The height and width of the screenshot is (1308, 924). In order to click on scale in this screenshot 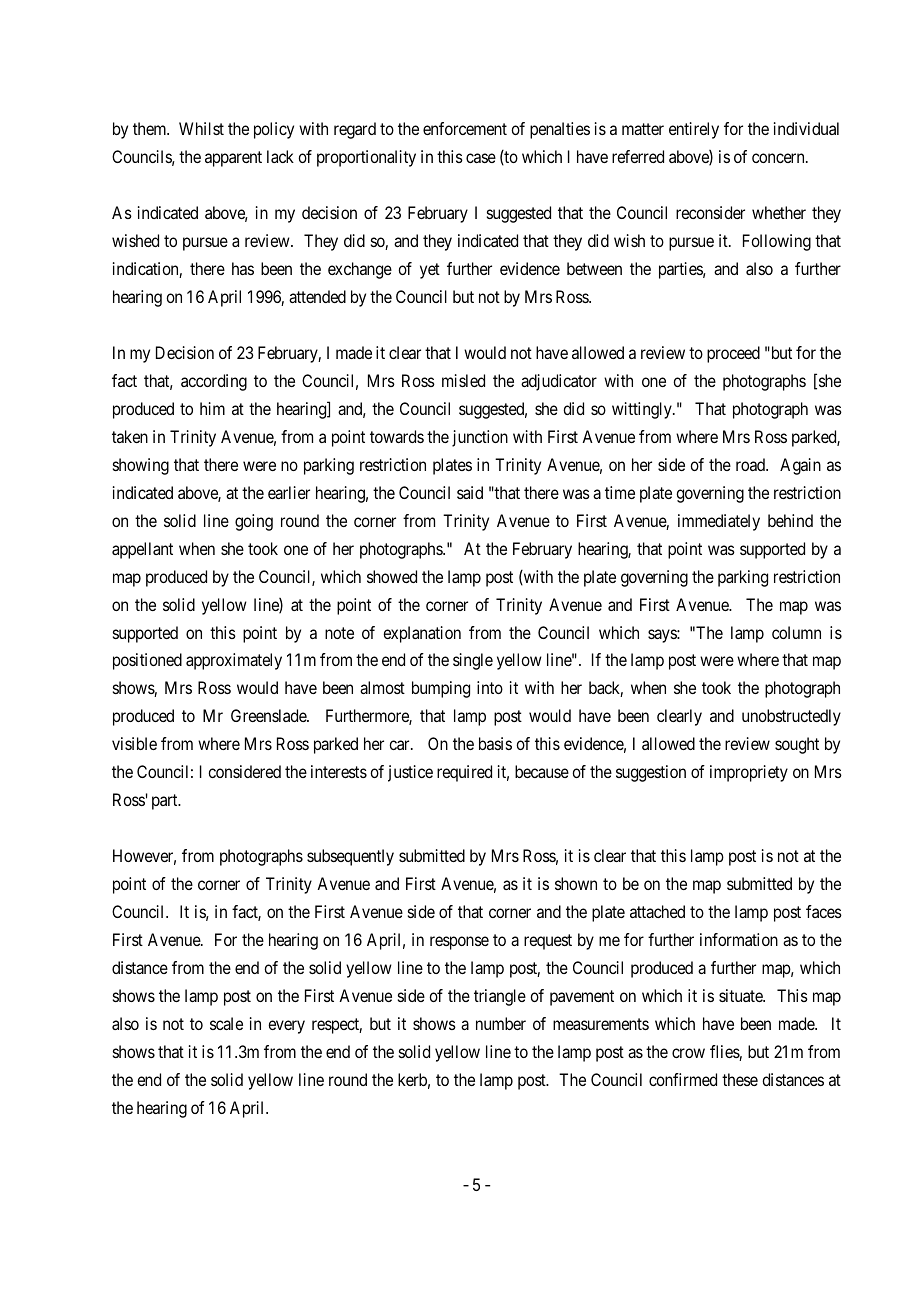, I will do `click(226, 1023)`.
